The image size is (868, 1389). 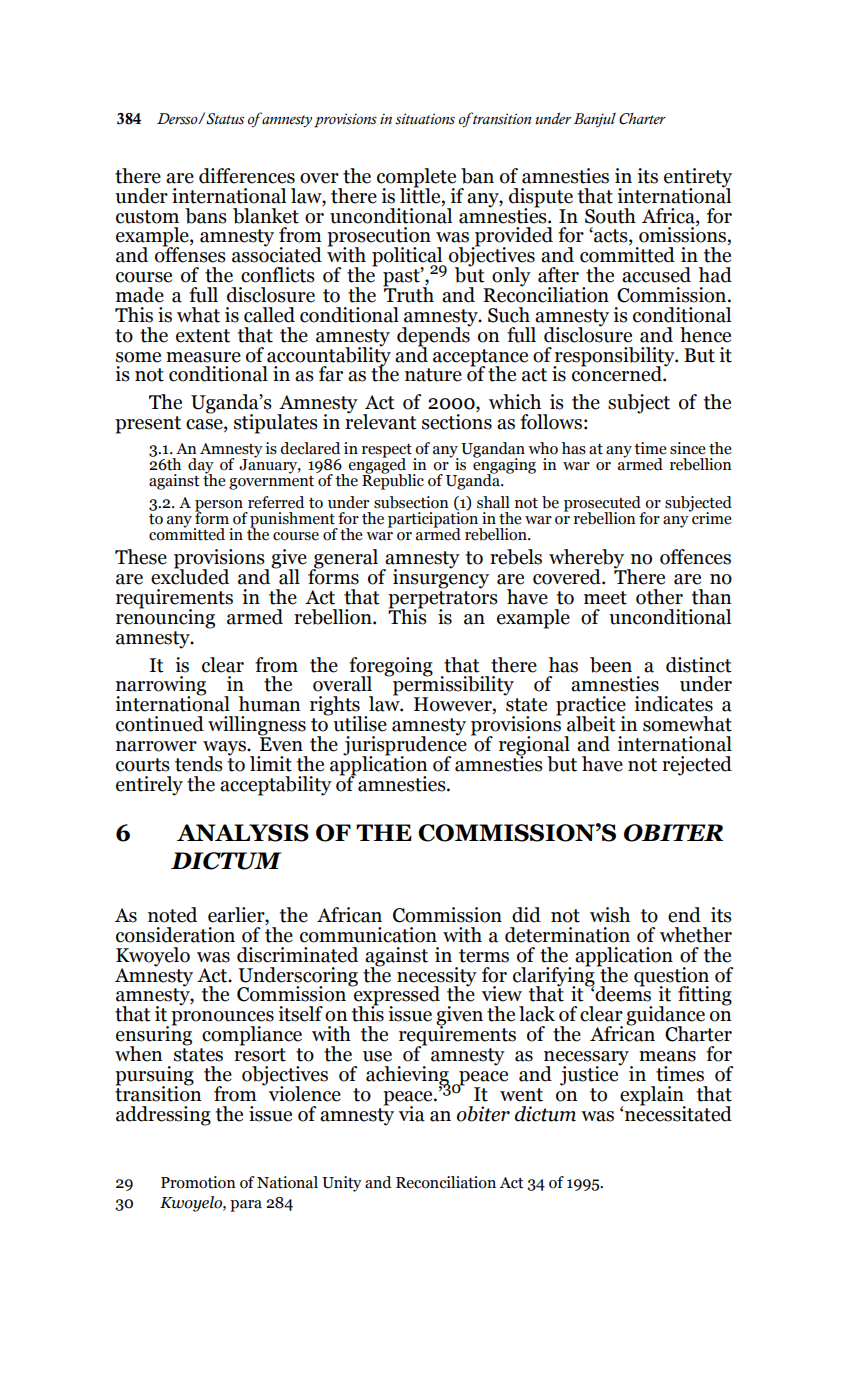 I want to click on person, so click(x=220, y=507).
